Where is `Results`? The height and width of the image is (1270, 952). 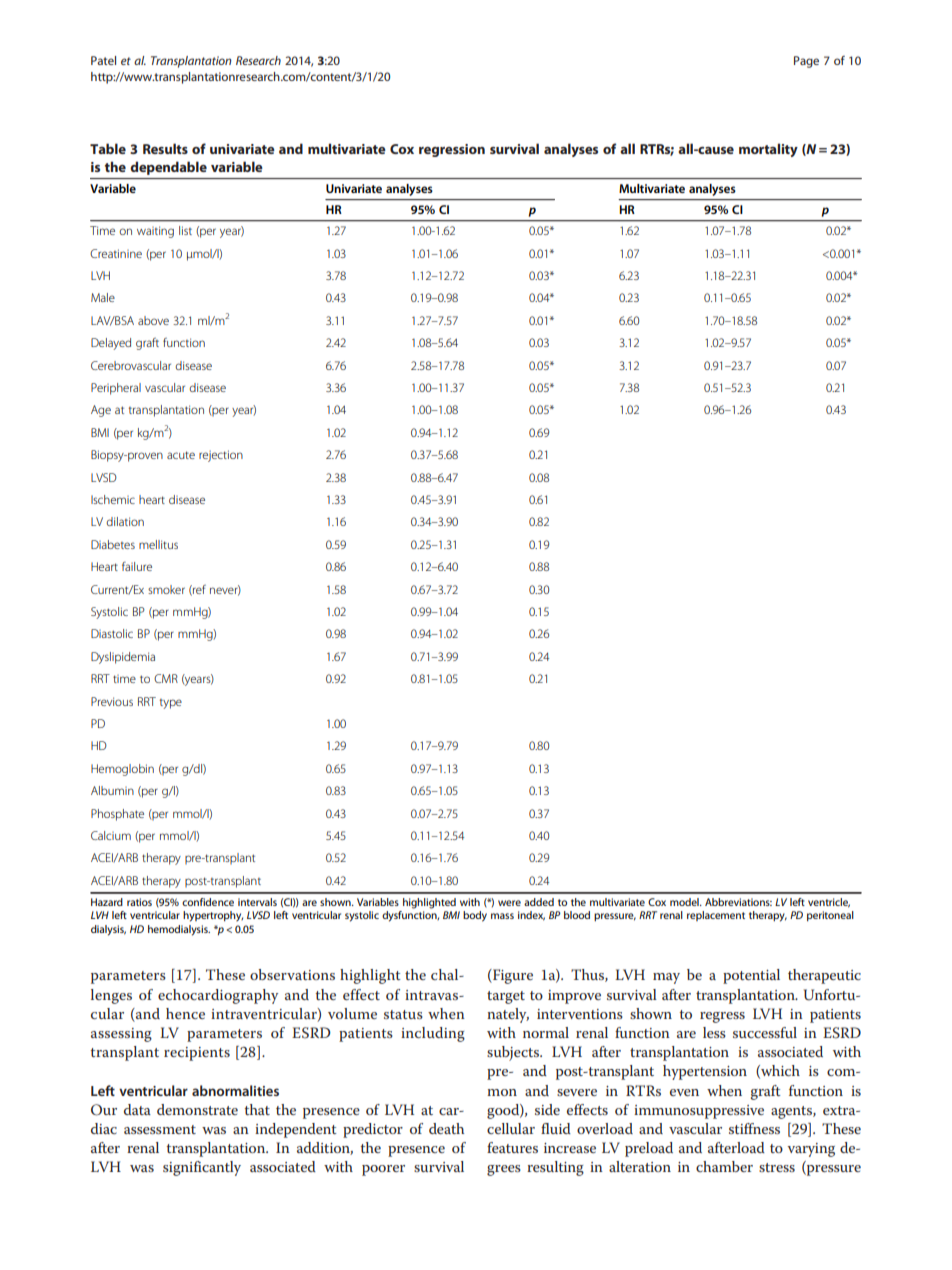
Results is located at coordinates (165, 148).
